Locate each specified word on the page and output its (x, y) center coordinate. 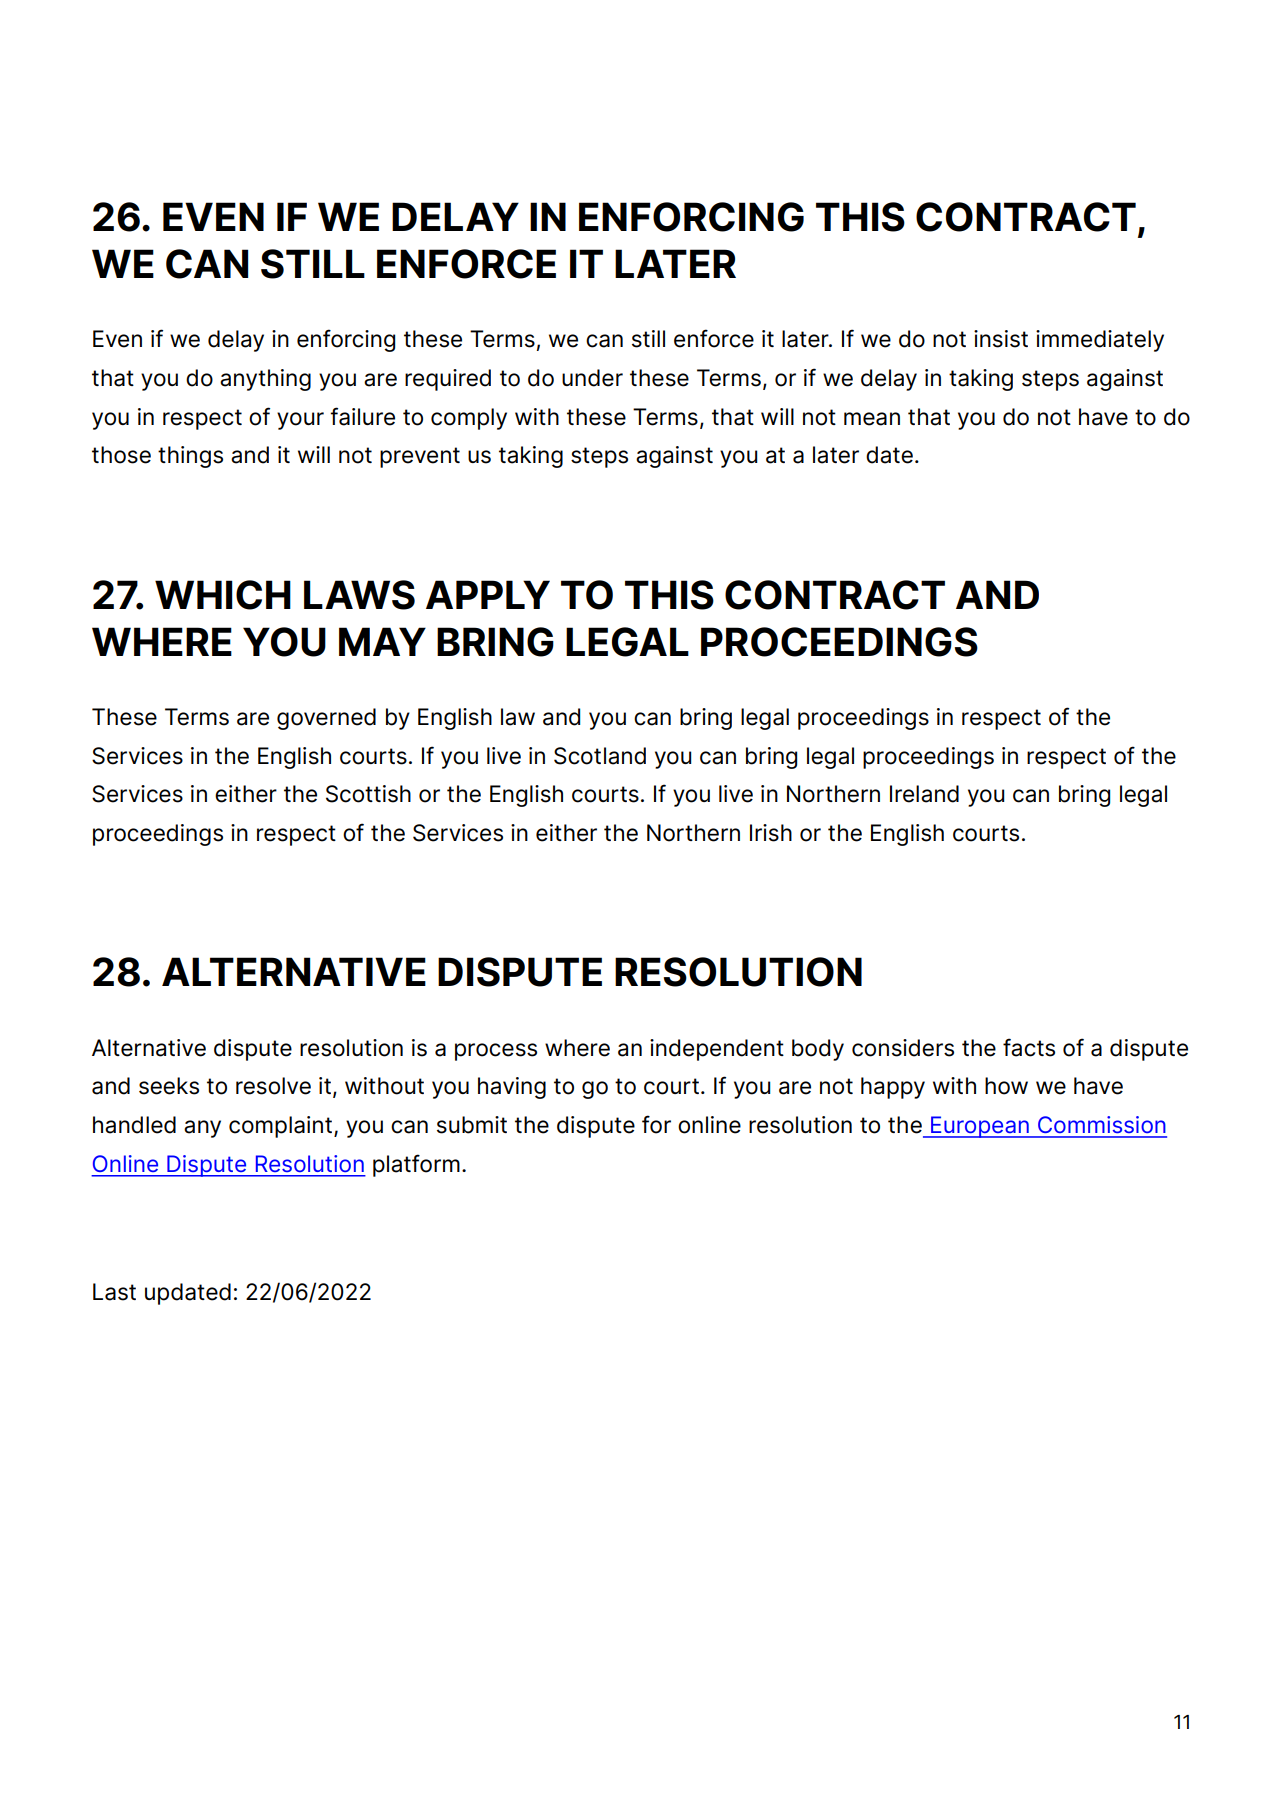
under (592, 378)
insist (1001, 339)
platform (416, 1165)
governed (326, 719)
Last (114, 1292)
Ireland (924, 794)
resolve (273, 1086)
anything (265, 380)
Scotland (600, 756)
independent (717, 1050)
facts (1029, 1047)
